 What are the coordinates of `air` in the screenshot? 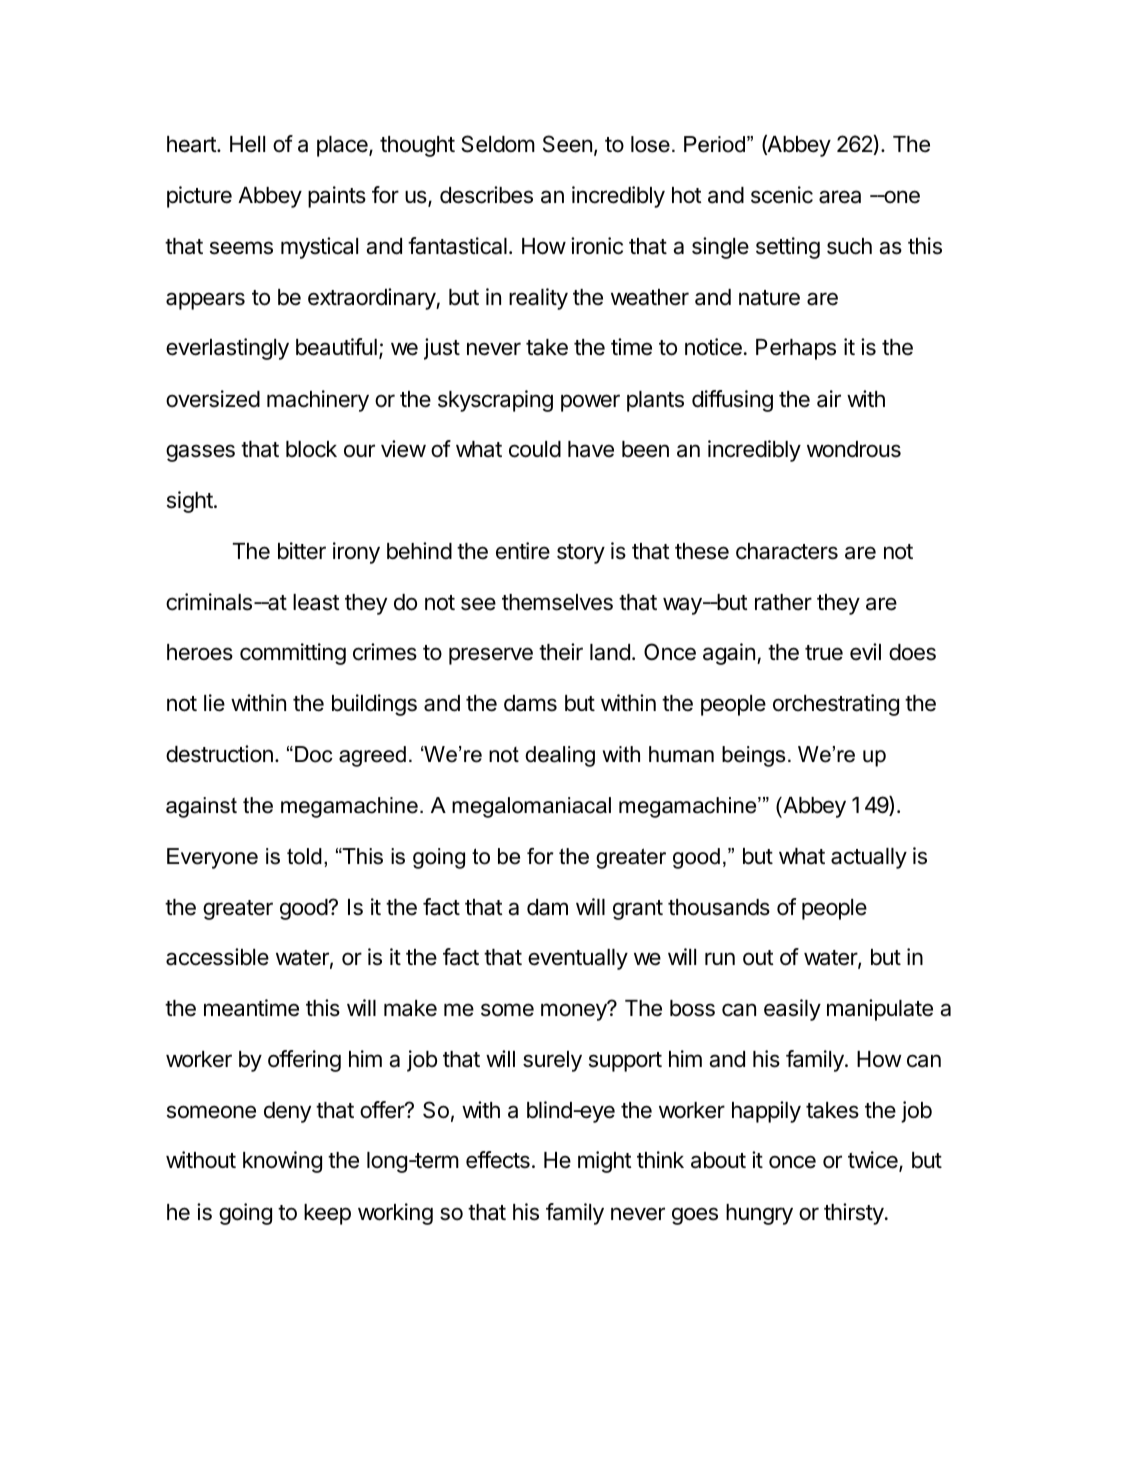 It's located at (829, 399).
